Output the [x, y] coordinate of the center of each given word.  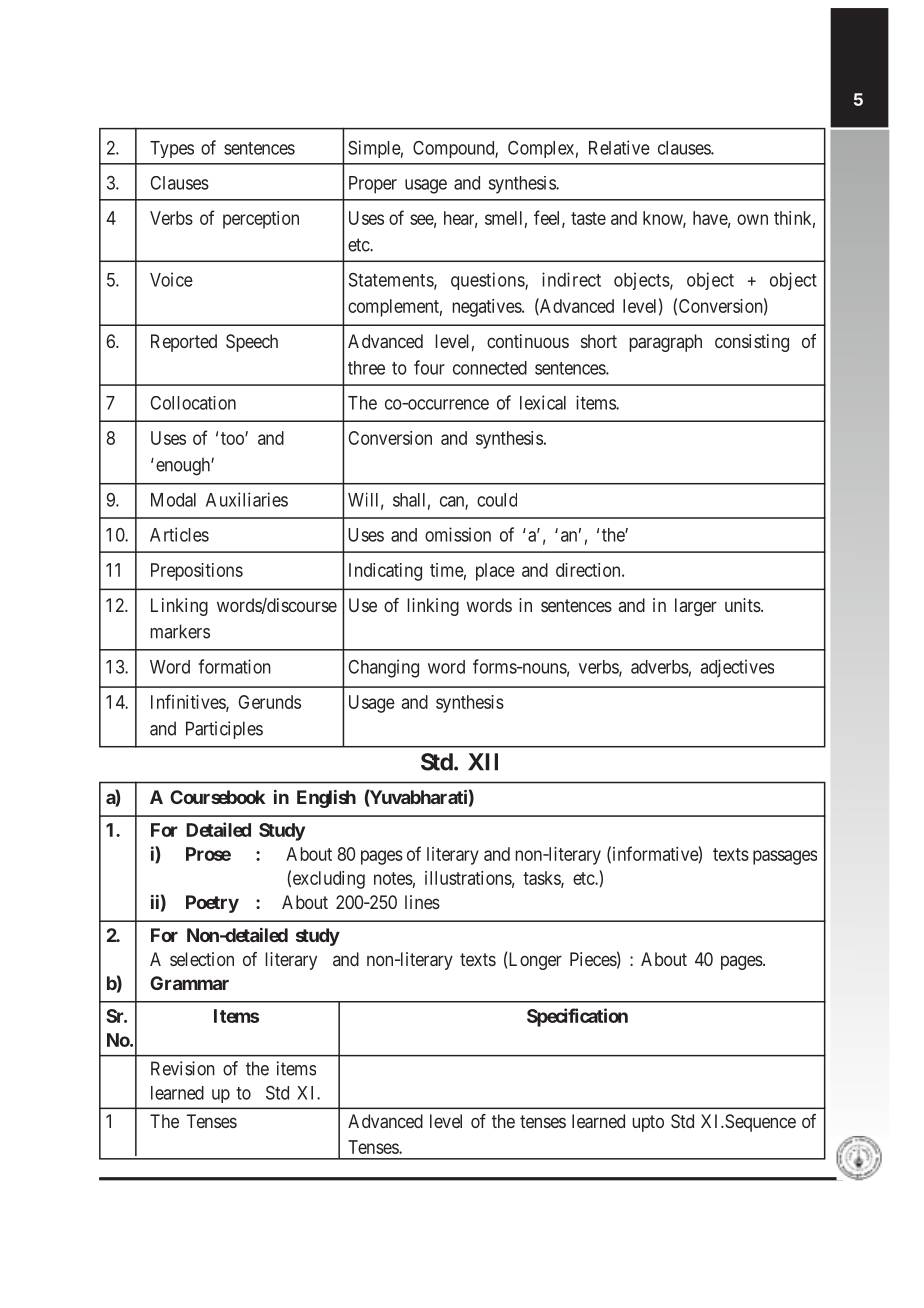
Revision [183, 1068]
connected [490, 368]
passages [785, 857]
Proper [373, 185]
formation [234, 666]
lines [422, 902]
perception [261, 220]
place [495, 572]
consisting [752, 343]
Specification [577, 1017]
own [752, 219]
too [233, 438]
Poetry [212, 904]
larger [696, 607]
